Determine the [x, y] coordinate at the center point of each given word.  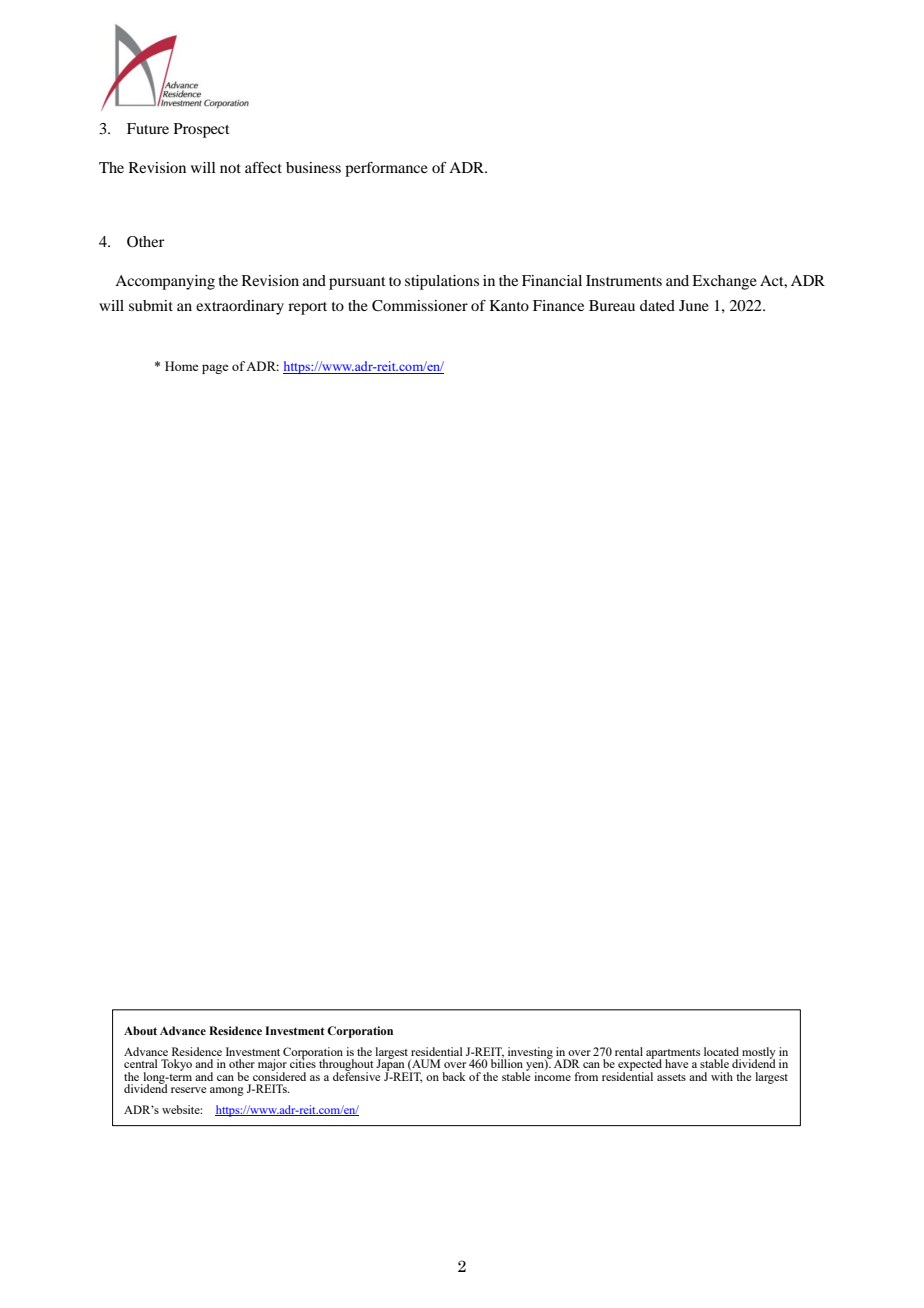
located [721, 1051]
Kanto [509, 305]
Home [181, 366]
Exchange [724, 282]
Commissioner [420, 306]
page [215, 369]
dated [657, 305]
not [230, 168]
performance [386, 169]
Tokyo [176, 1065]
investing [529, 1054]
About [140, 1030]
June [694, 305]
